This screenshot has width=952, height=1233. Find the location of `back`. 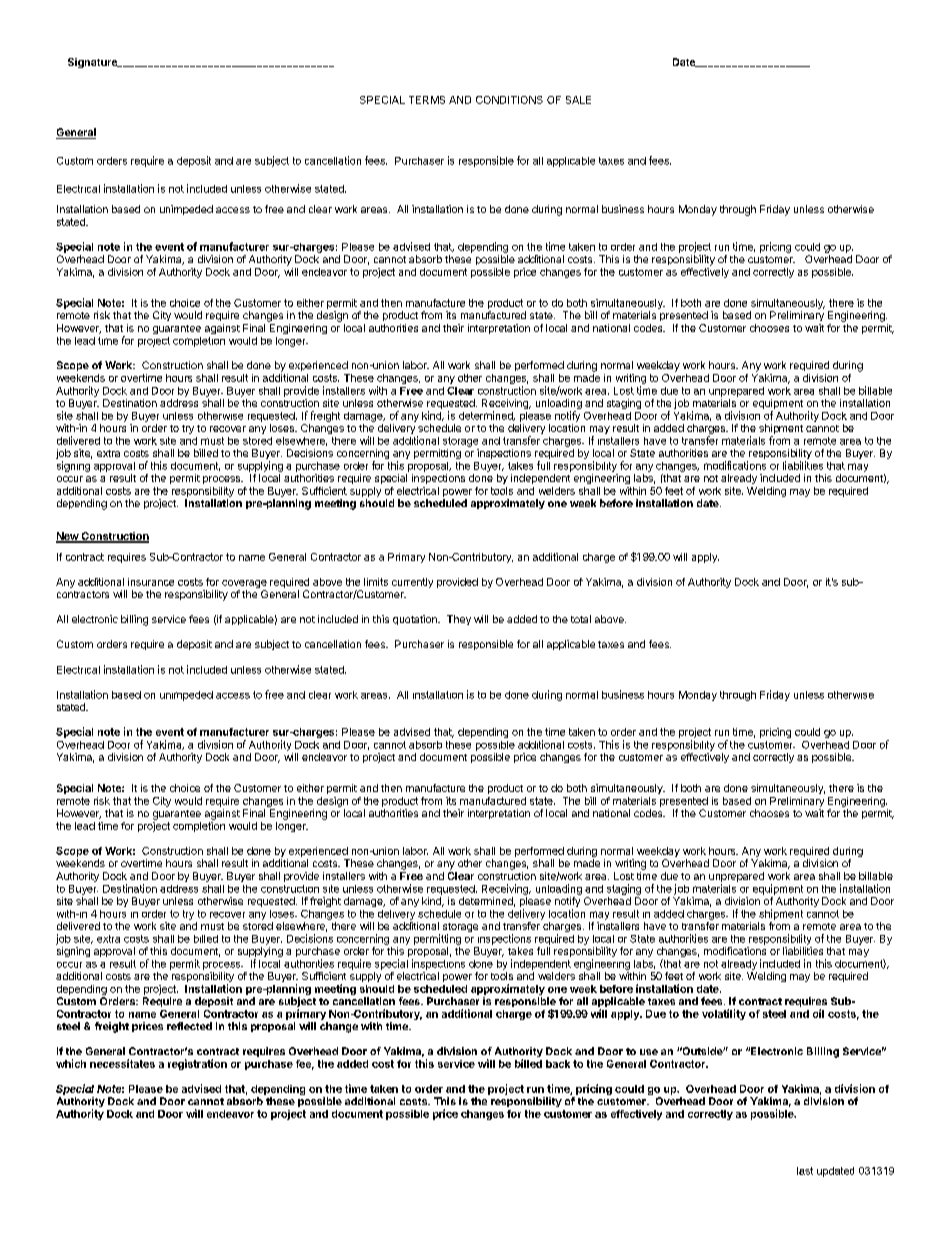

back is located at coordinates (558, 1064).
